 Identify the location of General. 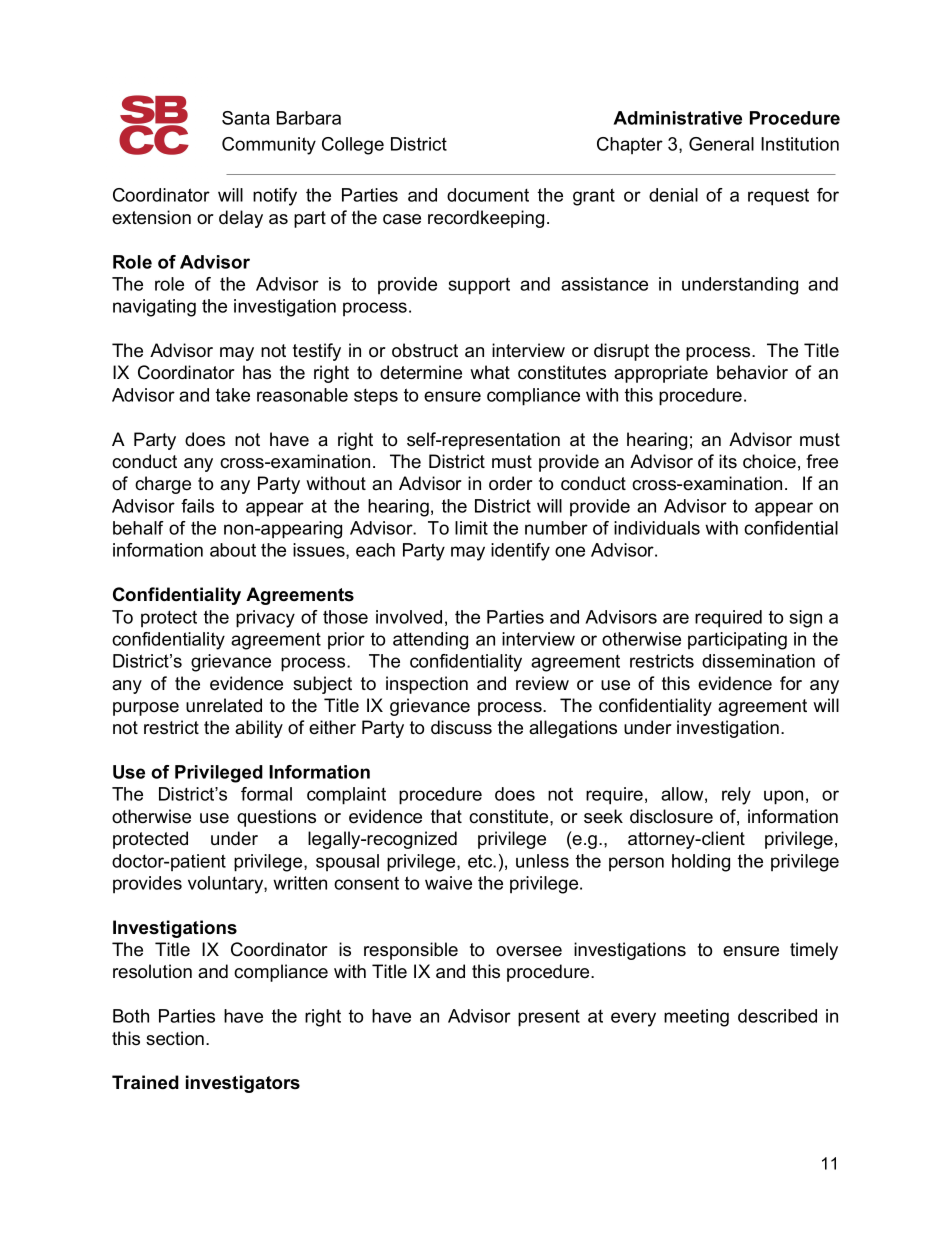
(721, 144).
